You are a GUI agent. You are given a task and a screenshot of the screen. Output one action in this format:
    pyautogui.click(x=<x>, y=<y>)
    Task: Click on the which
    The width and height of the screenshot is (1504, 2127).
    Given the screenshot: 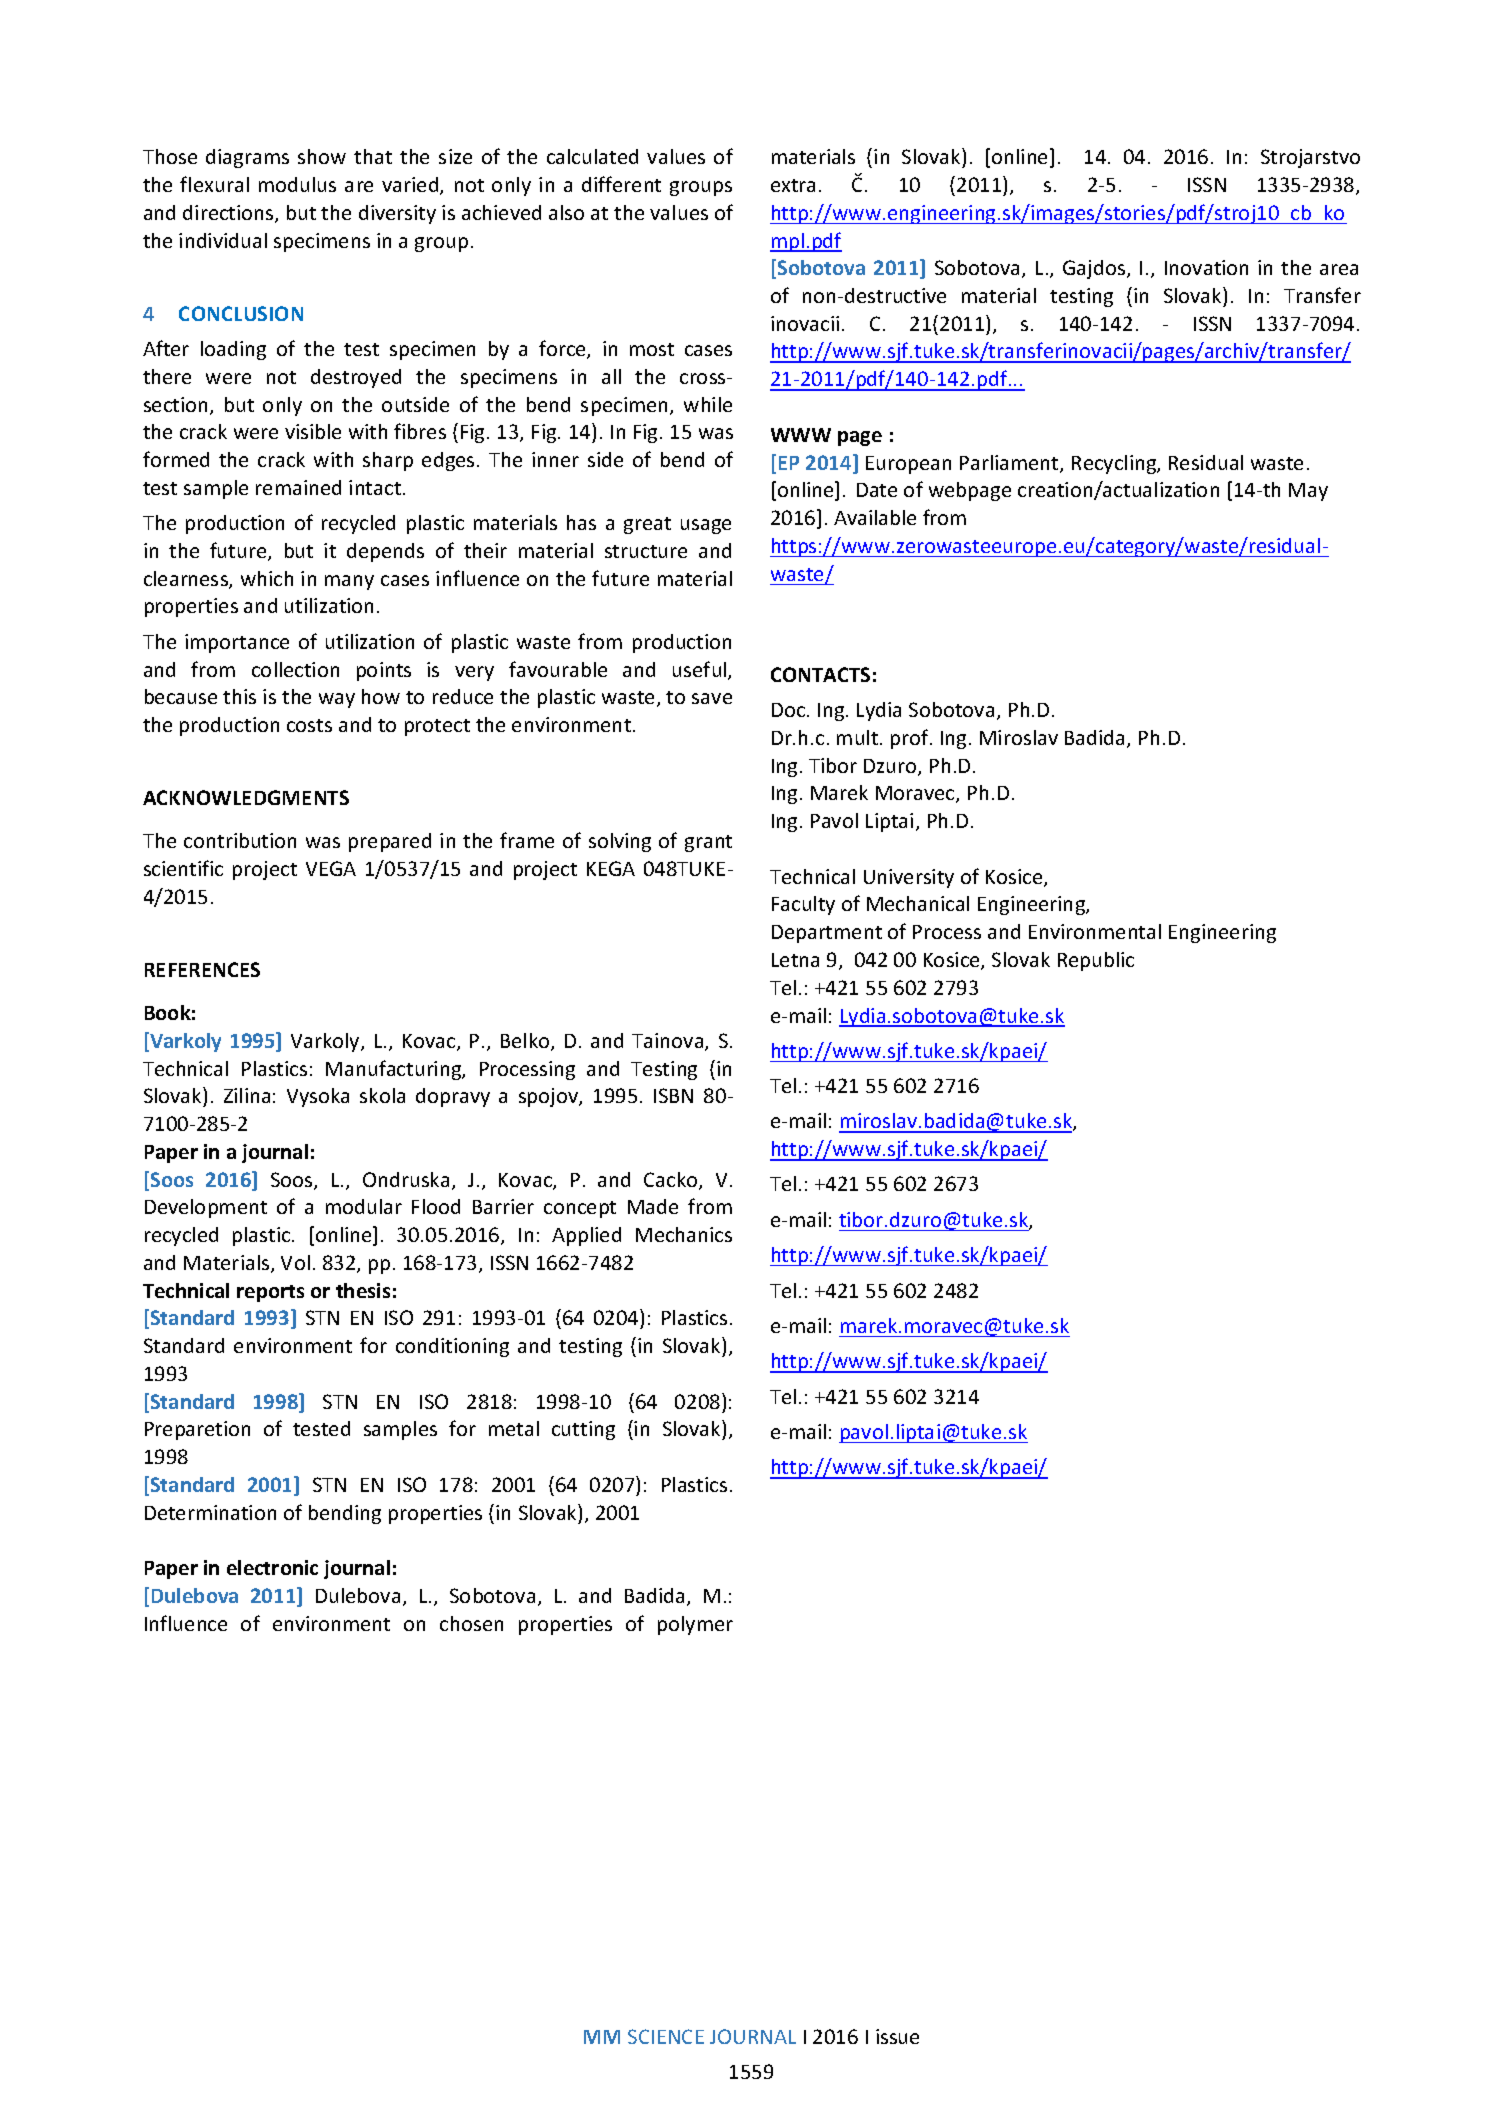 What is the action you would take?
    pyautogui.click(x=267, y=578)
